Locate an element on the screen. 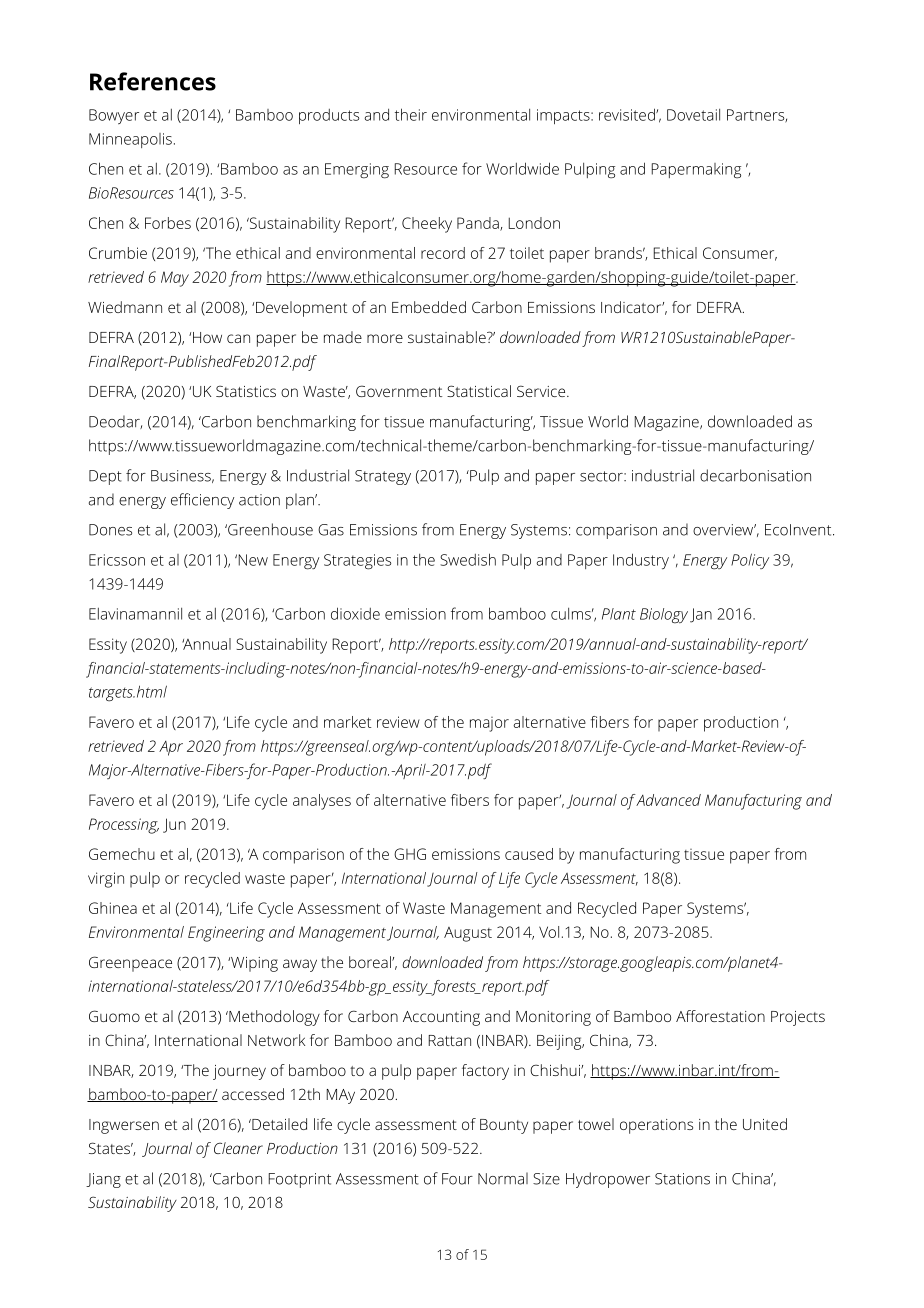  Cleaner is located at coordinates (238, 1148).
